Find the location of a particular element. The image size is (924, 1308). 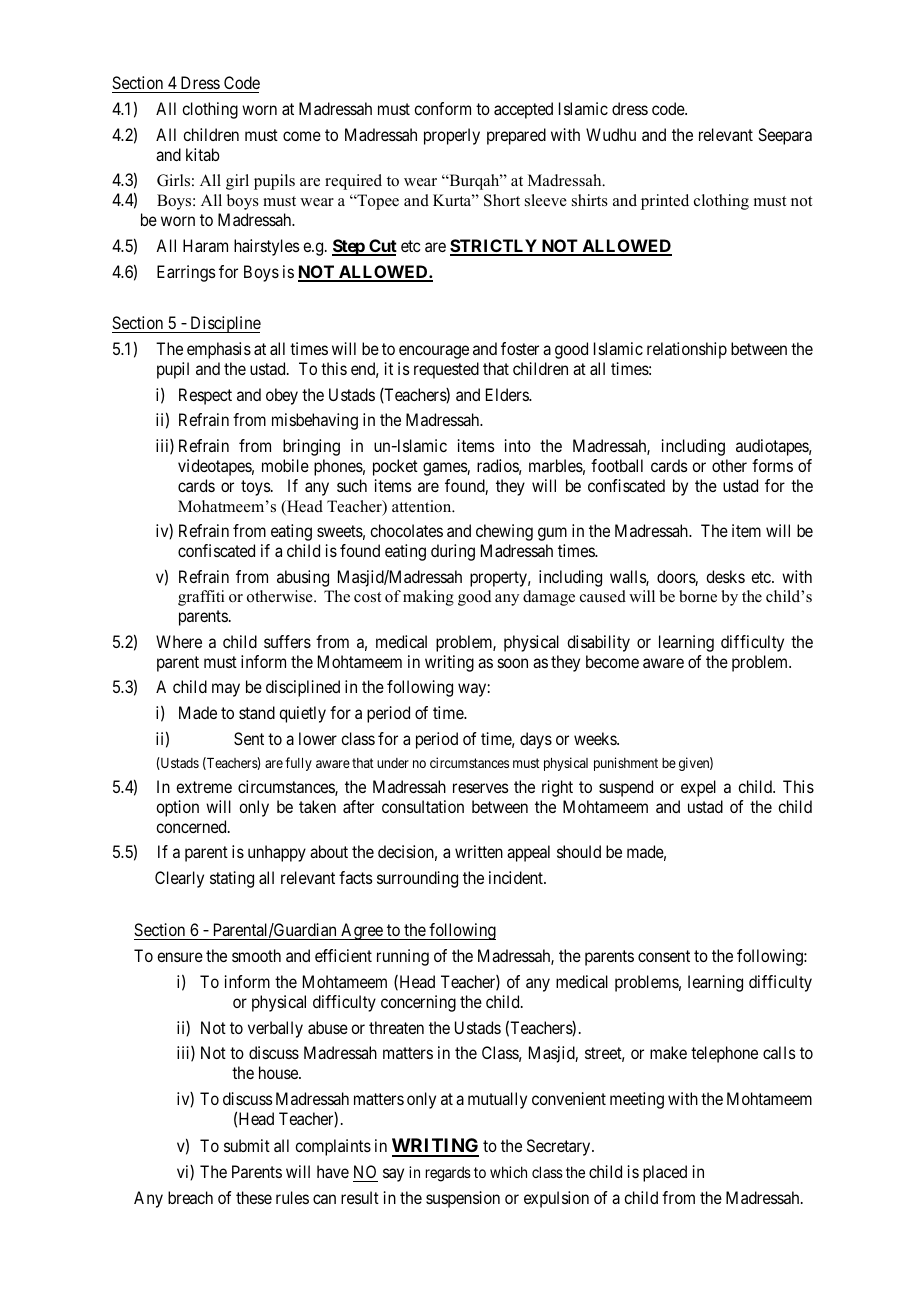

kitab is located at coordinates (203, 154).
